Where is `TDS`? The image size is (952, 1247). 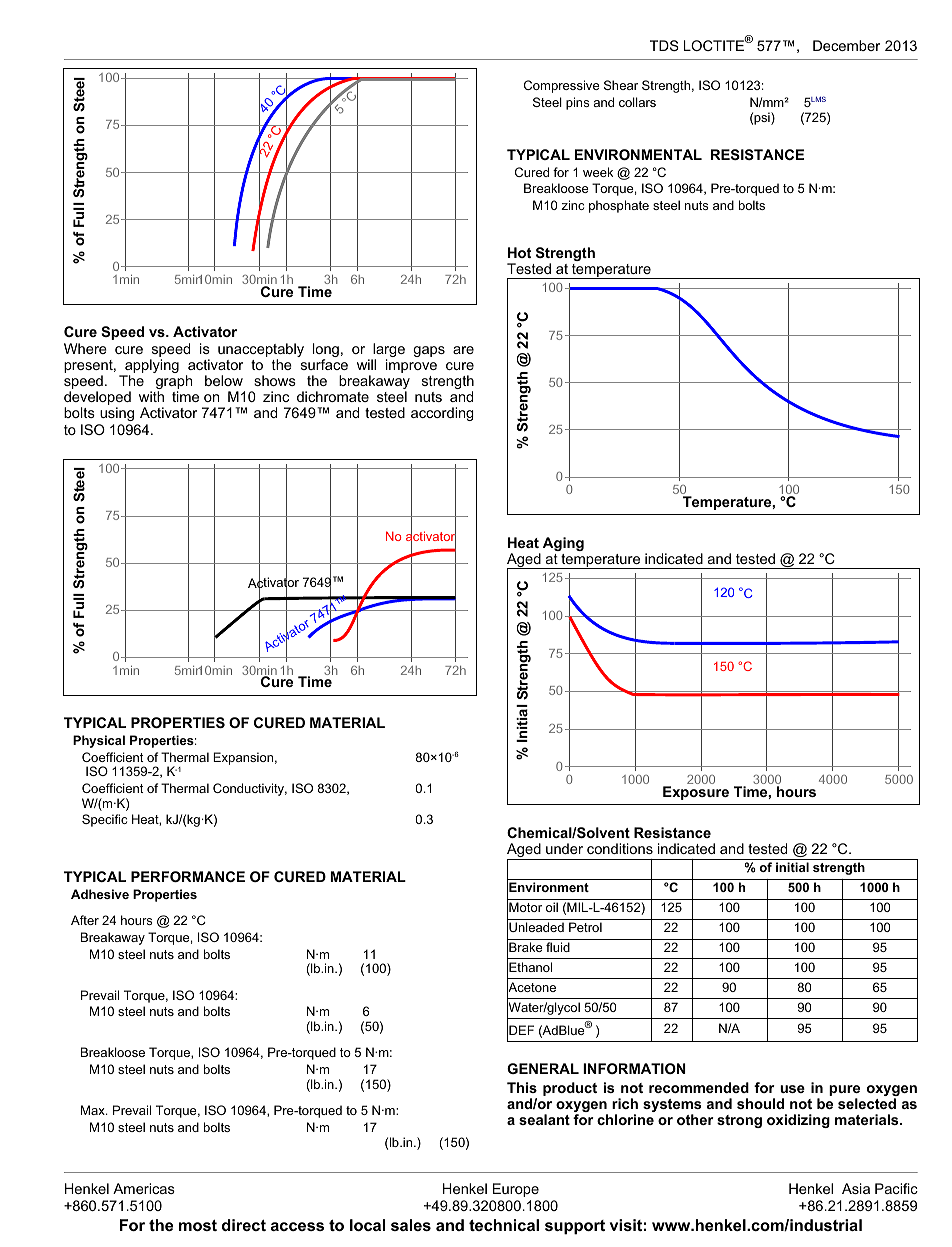 TDS is located at coordinates (664, 45).
